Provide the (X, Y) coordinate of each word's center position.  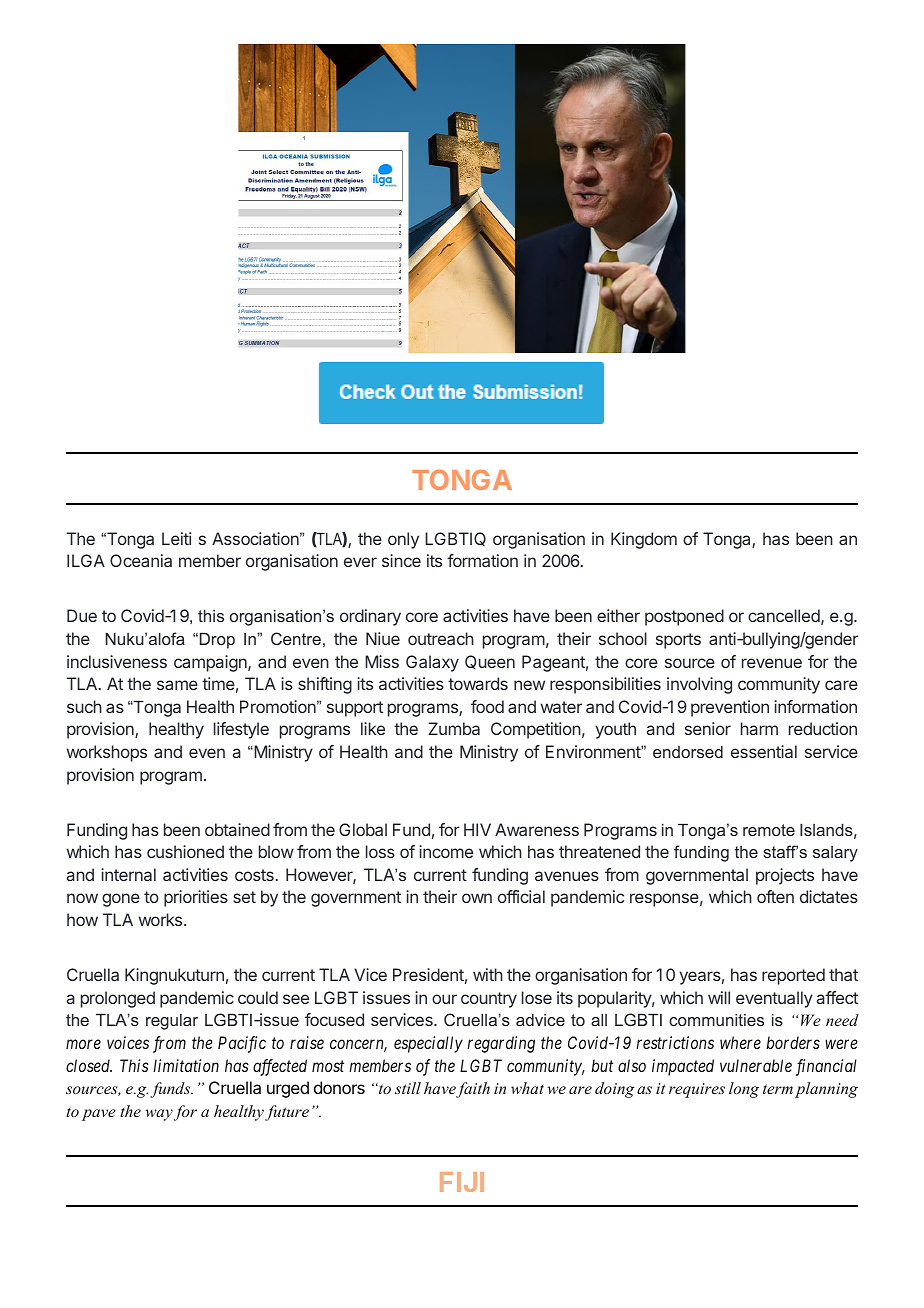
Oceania (141, 560)
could (258, 997)
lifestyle (241, 730)
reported (793, 976)
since (401, 560)
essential (764, 751)
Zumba (454, 728)
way (159, 1115)
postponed (684, 617)
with (488, 974)
